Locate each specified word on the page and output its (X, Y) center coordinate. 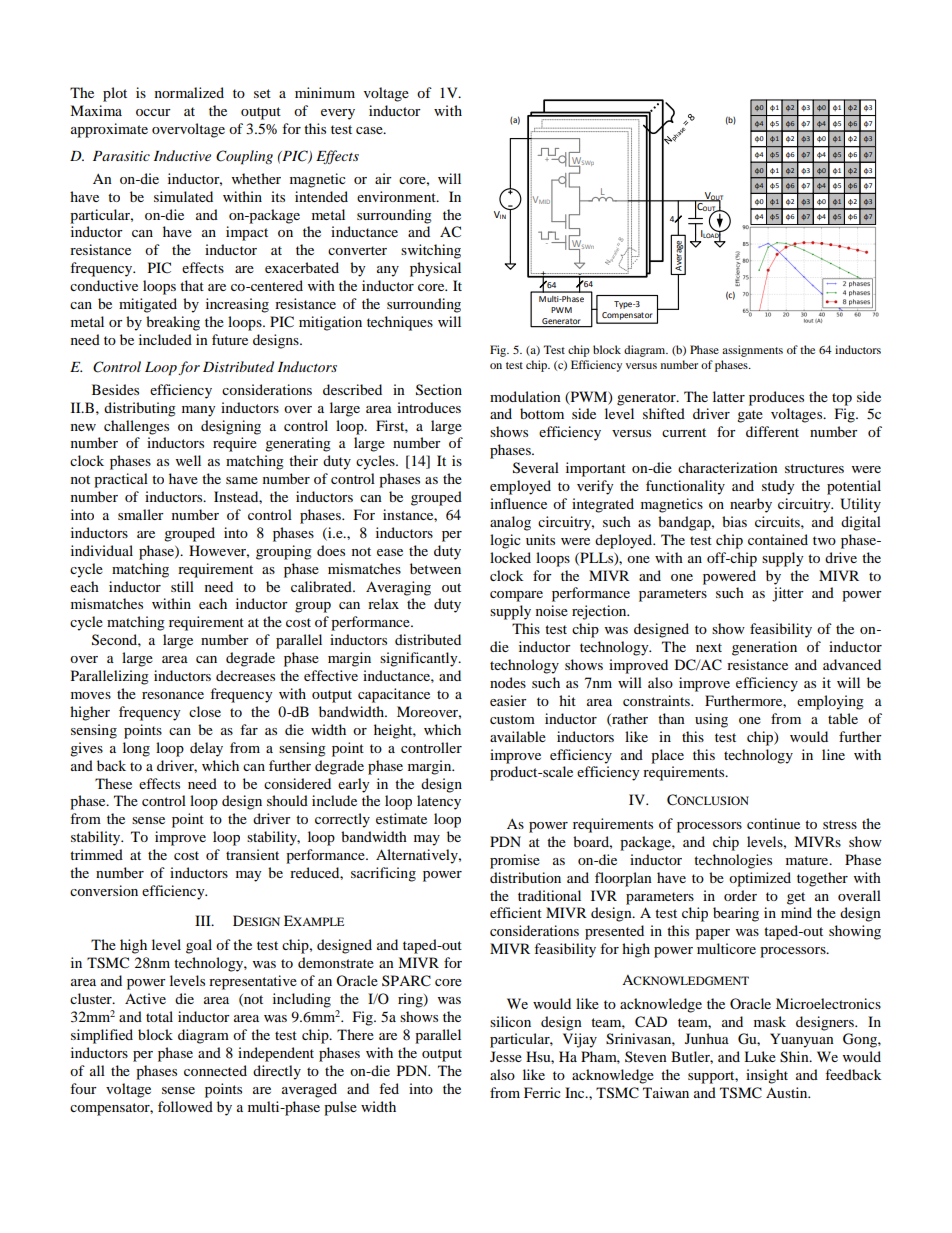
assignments (752, 351)
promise (515, 861)
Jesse (506, 1056)
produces (776, 398)
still (182, 586)
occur (153, 112)
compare (516, 596)
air (383, 178)
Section (439, 390)
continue (773, 823)
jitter (788, 594)
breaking (173, 323)
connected (215, 1070)
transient (252, 854)
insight (767, 1076)
